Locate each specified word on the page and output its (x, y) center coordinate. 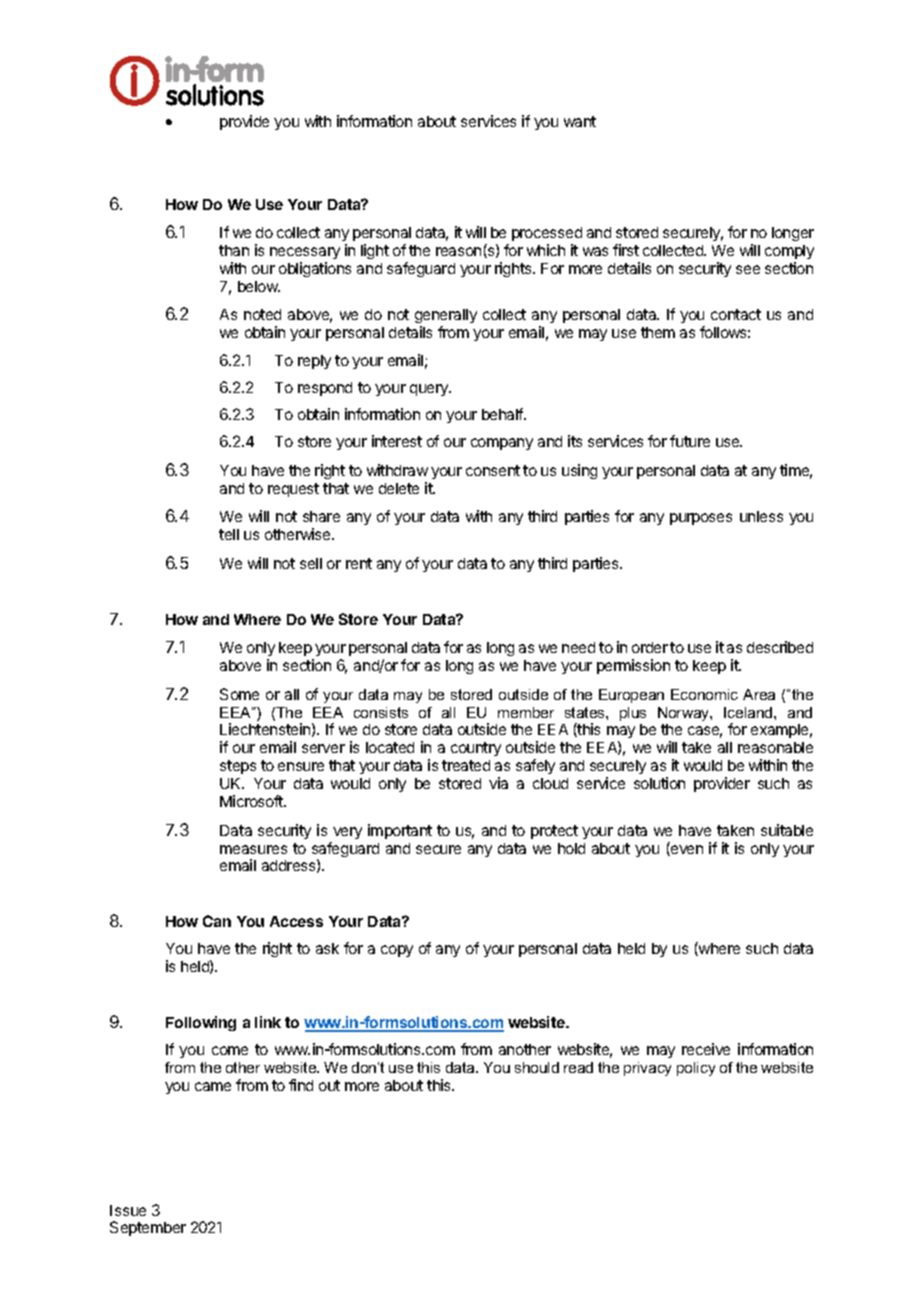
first (626, 250)
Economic (704, 694)
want (580, 121)
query (430, 390)
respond (325, 389)
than (234, 250)
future (690, 441)
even (686, 850)
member (526, 712)
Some (239, 694)
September (148, 1228)
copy (397, 951)
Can (217, 921)
